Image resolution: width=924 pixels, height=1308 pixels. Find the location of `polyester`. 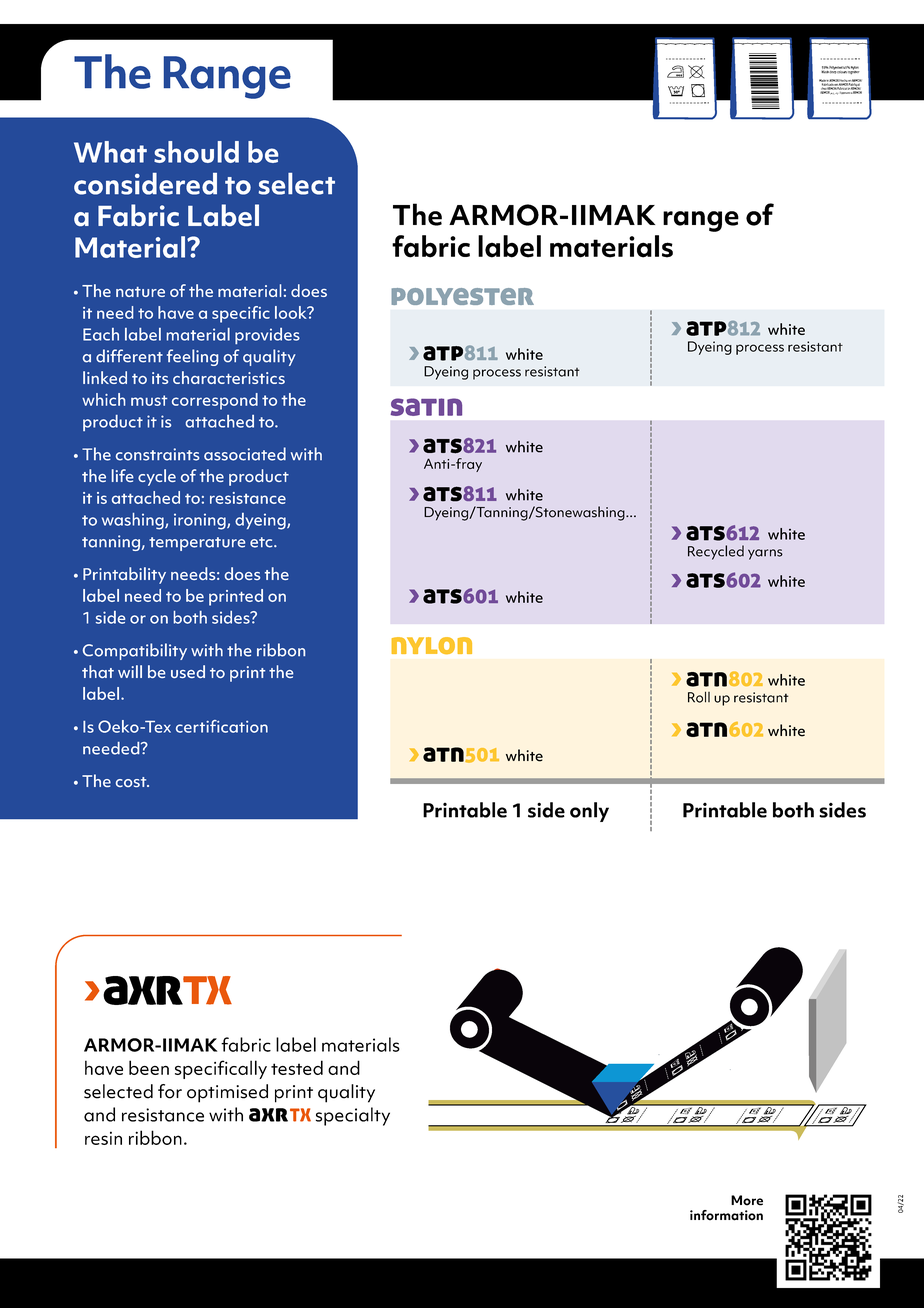

polyester is located at coordinates (462, 296).
